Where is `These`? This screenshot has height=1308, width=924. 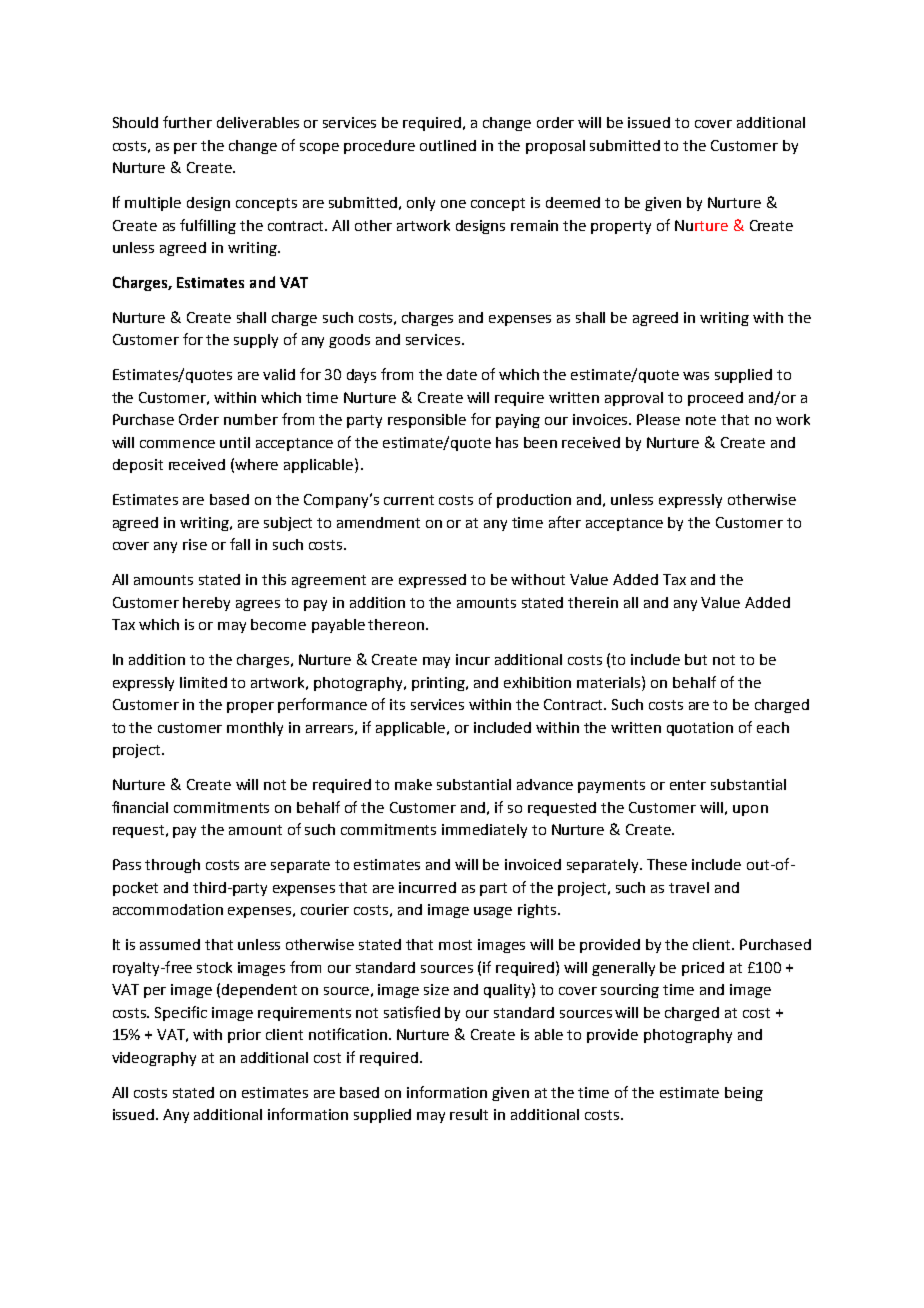 These is located at coordinates (667, 864).
